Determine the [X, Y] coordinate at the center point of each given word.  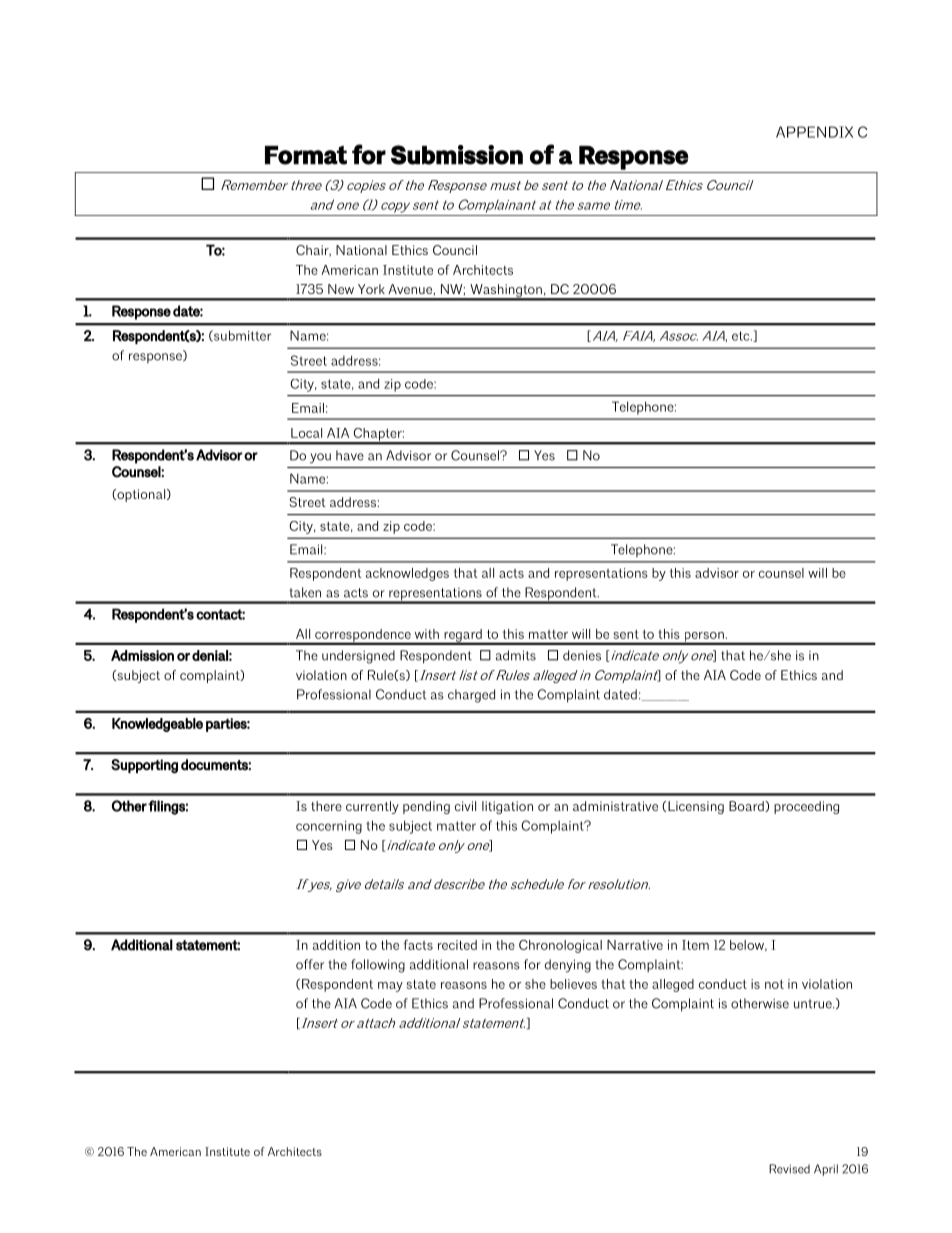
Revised [789, 1169]
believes [573, 984]
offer [310, 964]
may [390, 987]
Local [306, 433]
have [350, 455]
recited [457, 945]
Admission [142, 655]
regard [463, 636]
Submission [457, 155]
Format [306, 155]
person [704, 638]
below [748, 946]
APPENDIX [814, 132]
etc [742, 336]
